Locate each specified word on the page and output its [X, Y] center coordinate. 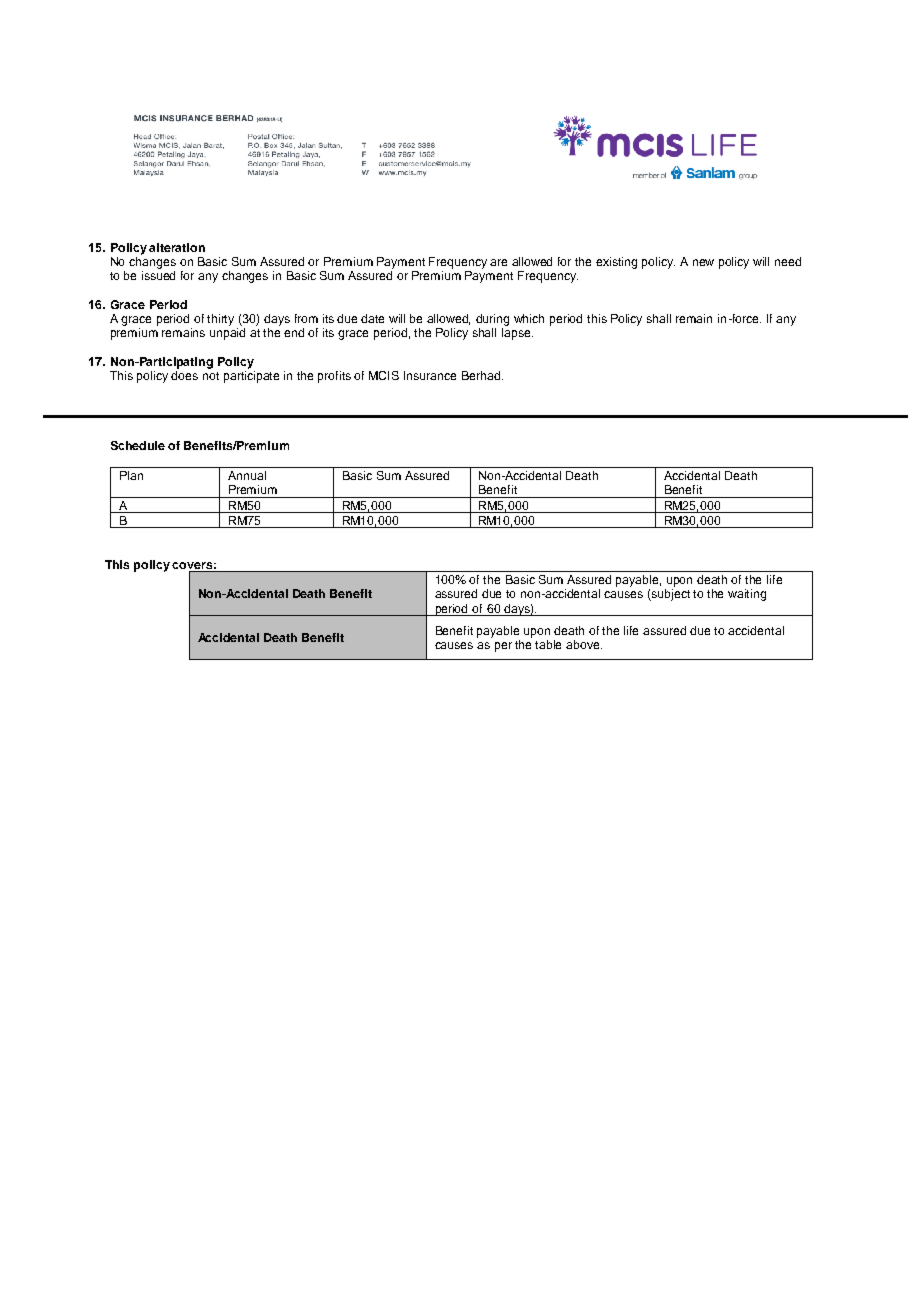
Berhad [482, 375]
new [703, 262]
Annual [247, 475]
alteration [177, 247]
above [584, 644]
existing [616, 263]
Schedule [138, 445]
